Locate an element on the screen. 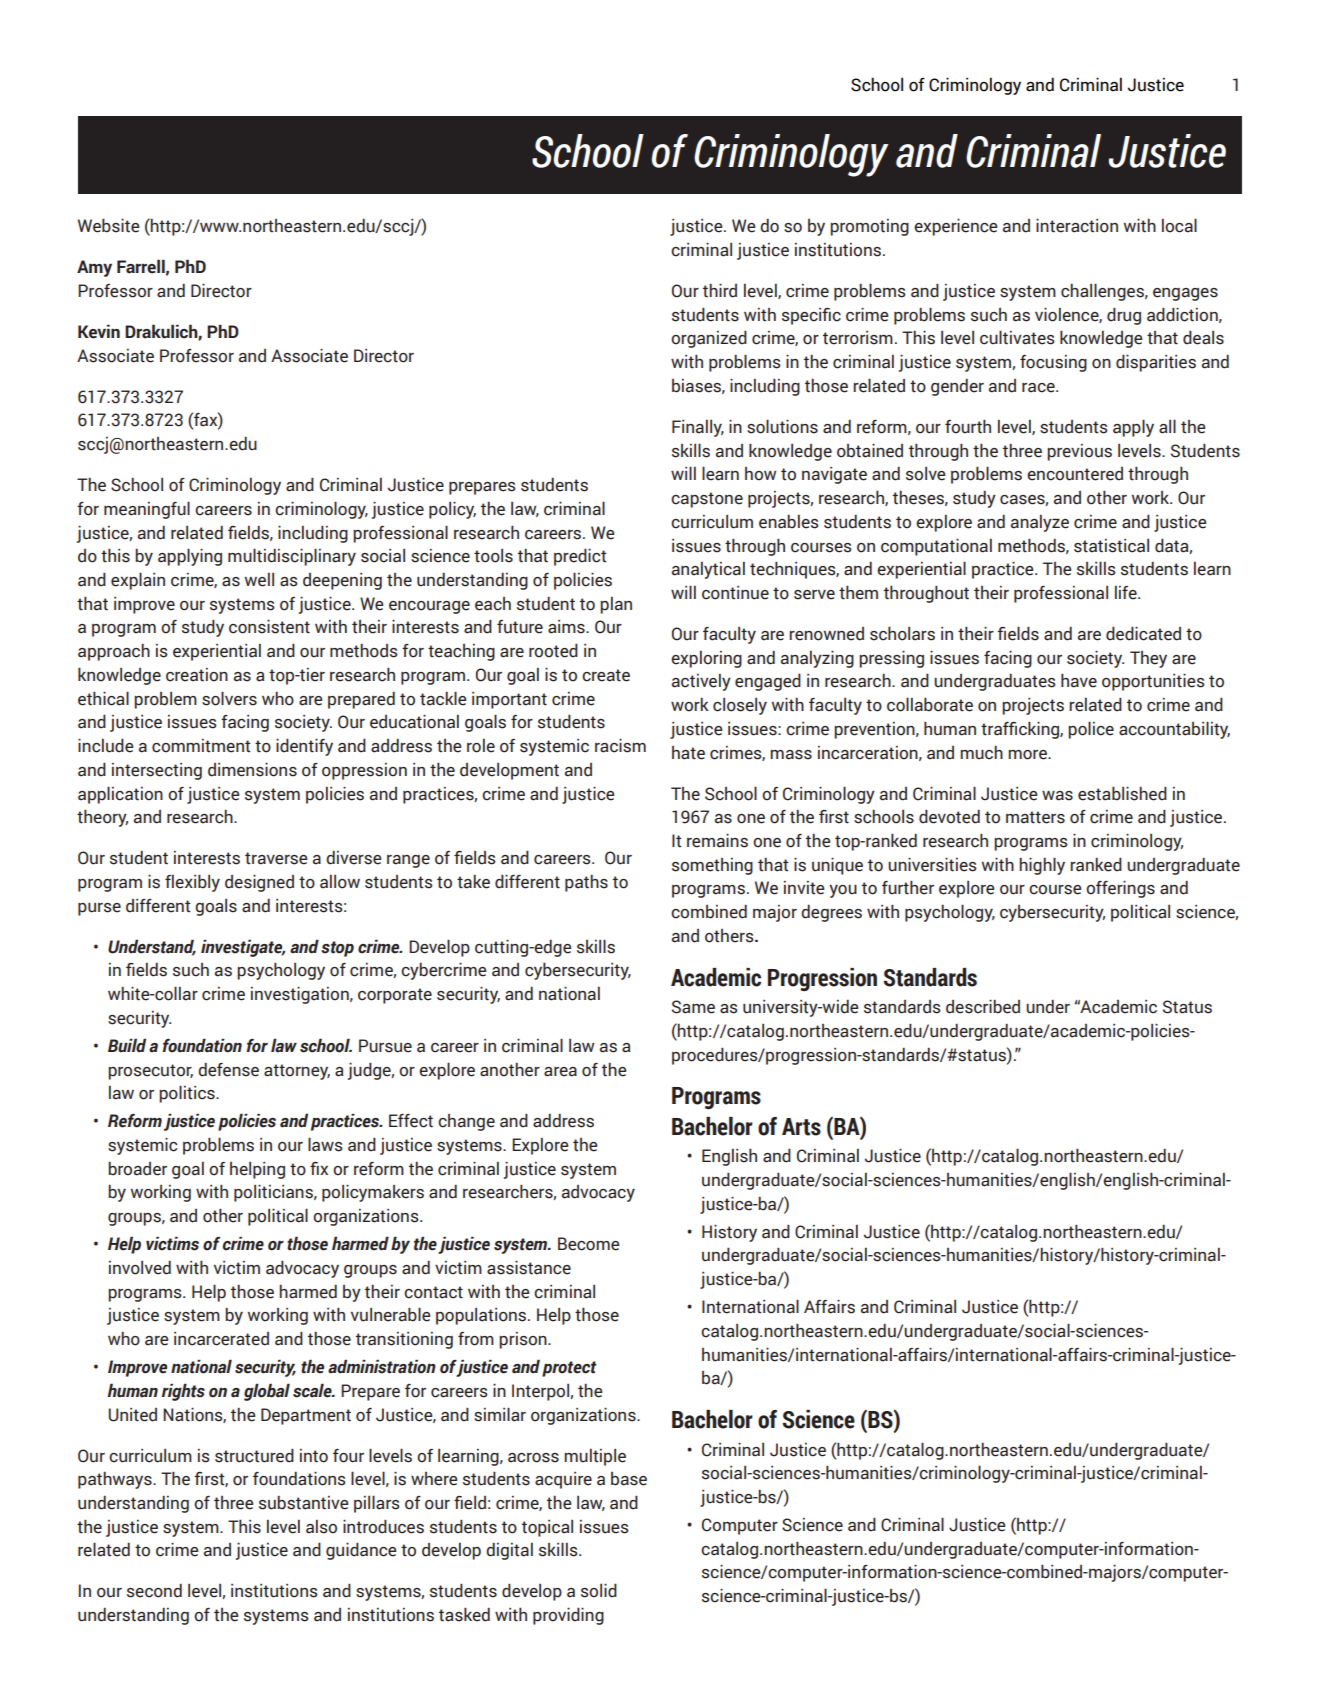  interaction is located at coordinates (1077, 226).
